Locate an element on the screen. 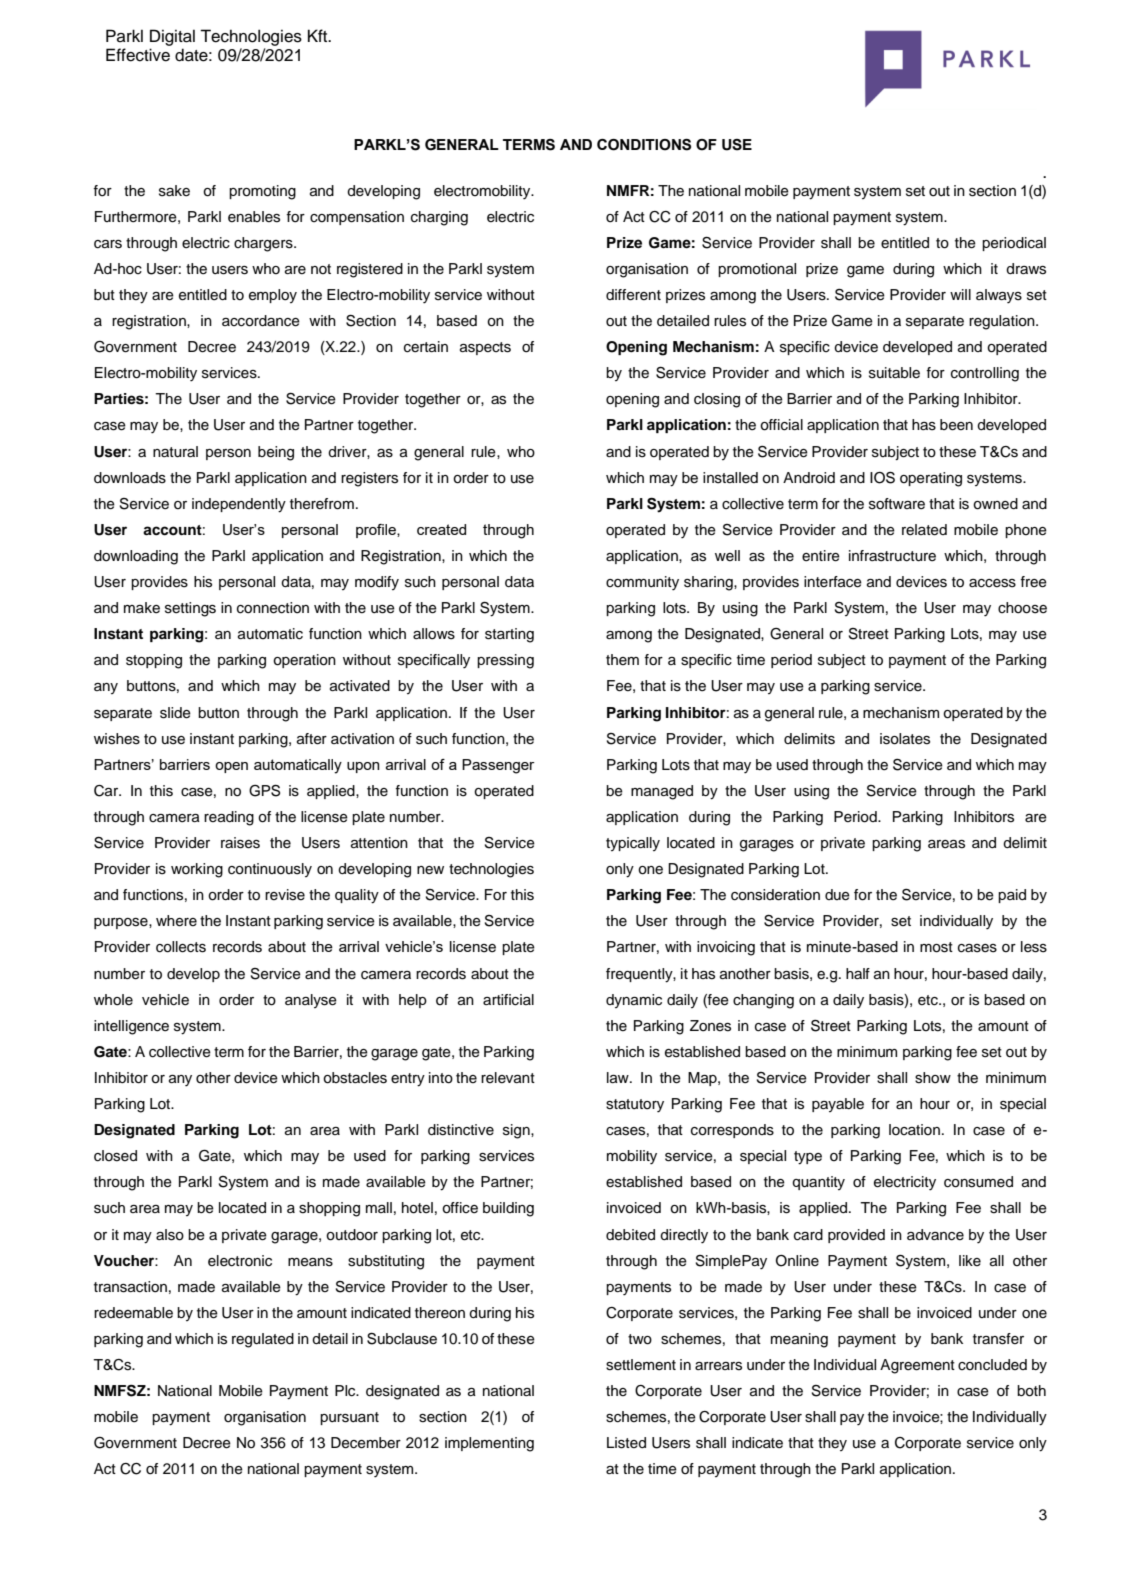 This screenshot has height=1592, width=1126. CONDITIONS is located at coordinates (644, 145).
